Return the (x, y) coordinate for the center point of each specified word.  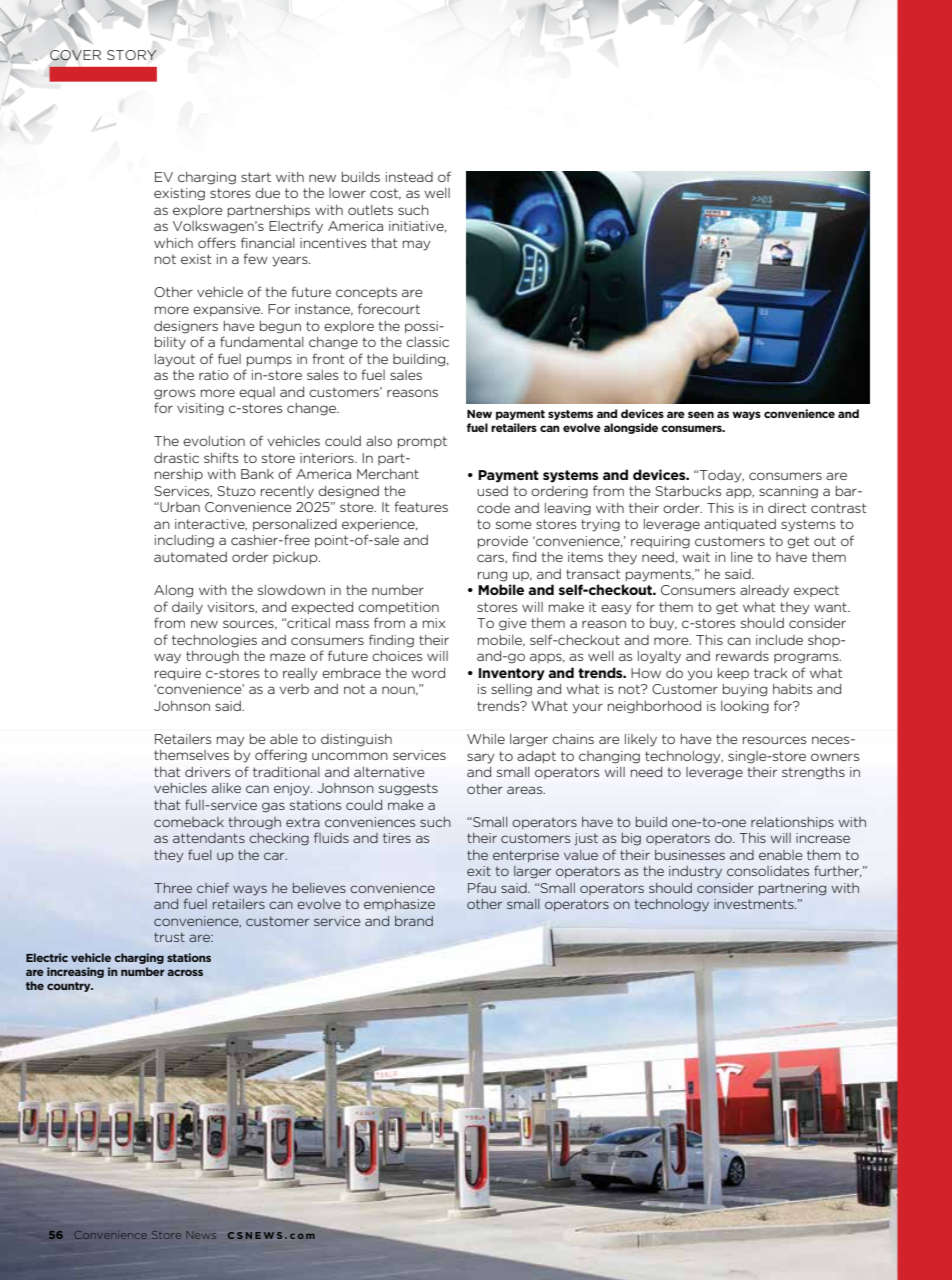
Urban (179, 507)
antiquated (740, 525)
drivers (207, 772)
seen (701, 414)
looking (745, 707)
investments (755, 904)
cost (385, 194)
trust (169, 937)
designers (186, 327)
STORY (132, 55)
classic (427, 342)
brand (414, 921)
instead (409, 177)
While (486, 739)
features (421, 506)
